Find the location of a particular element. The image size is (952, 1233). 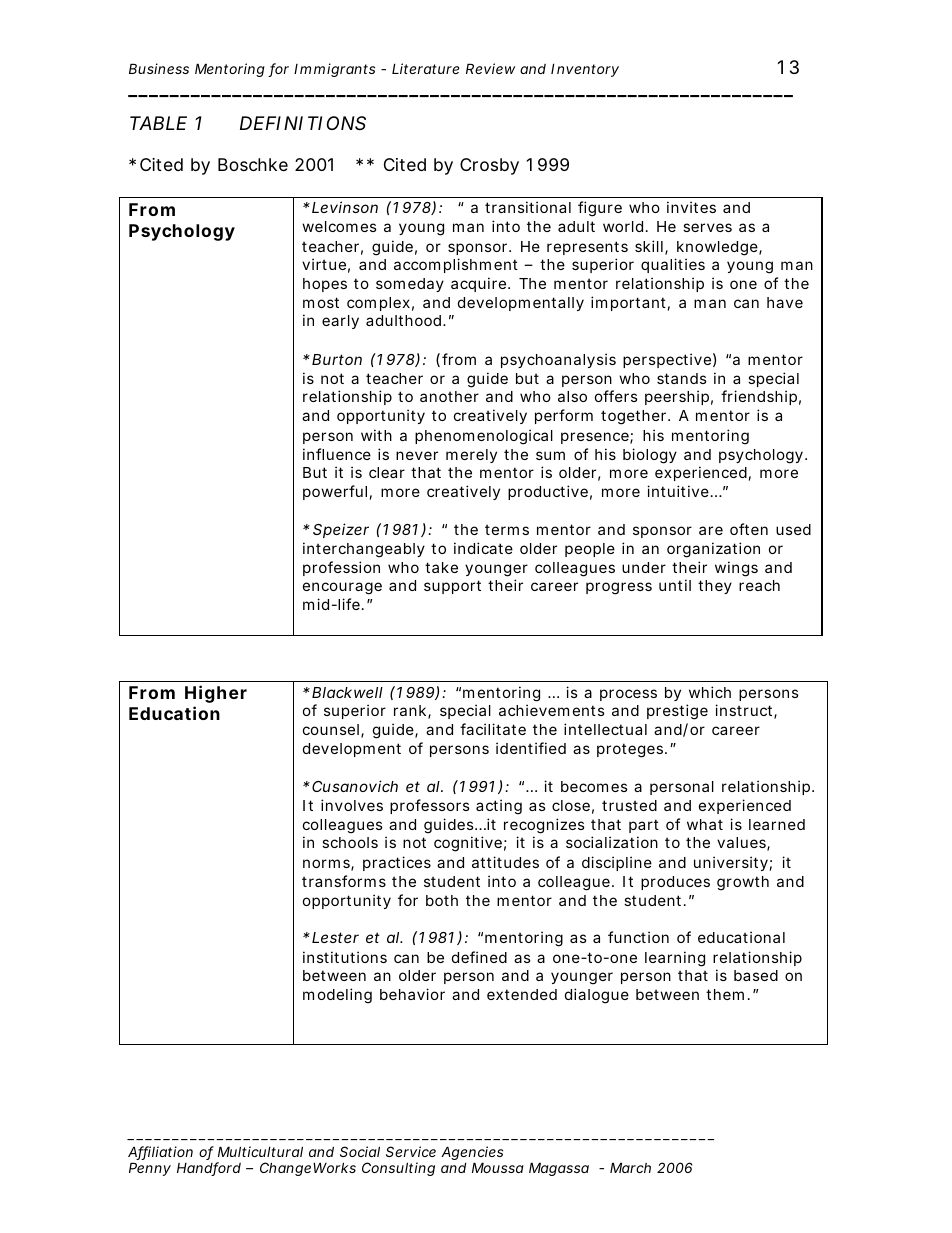

terms is located at coordinates (507, 529).
